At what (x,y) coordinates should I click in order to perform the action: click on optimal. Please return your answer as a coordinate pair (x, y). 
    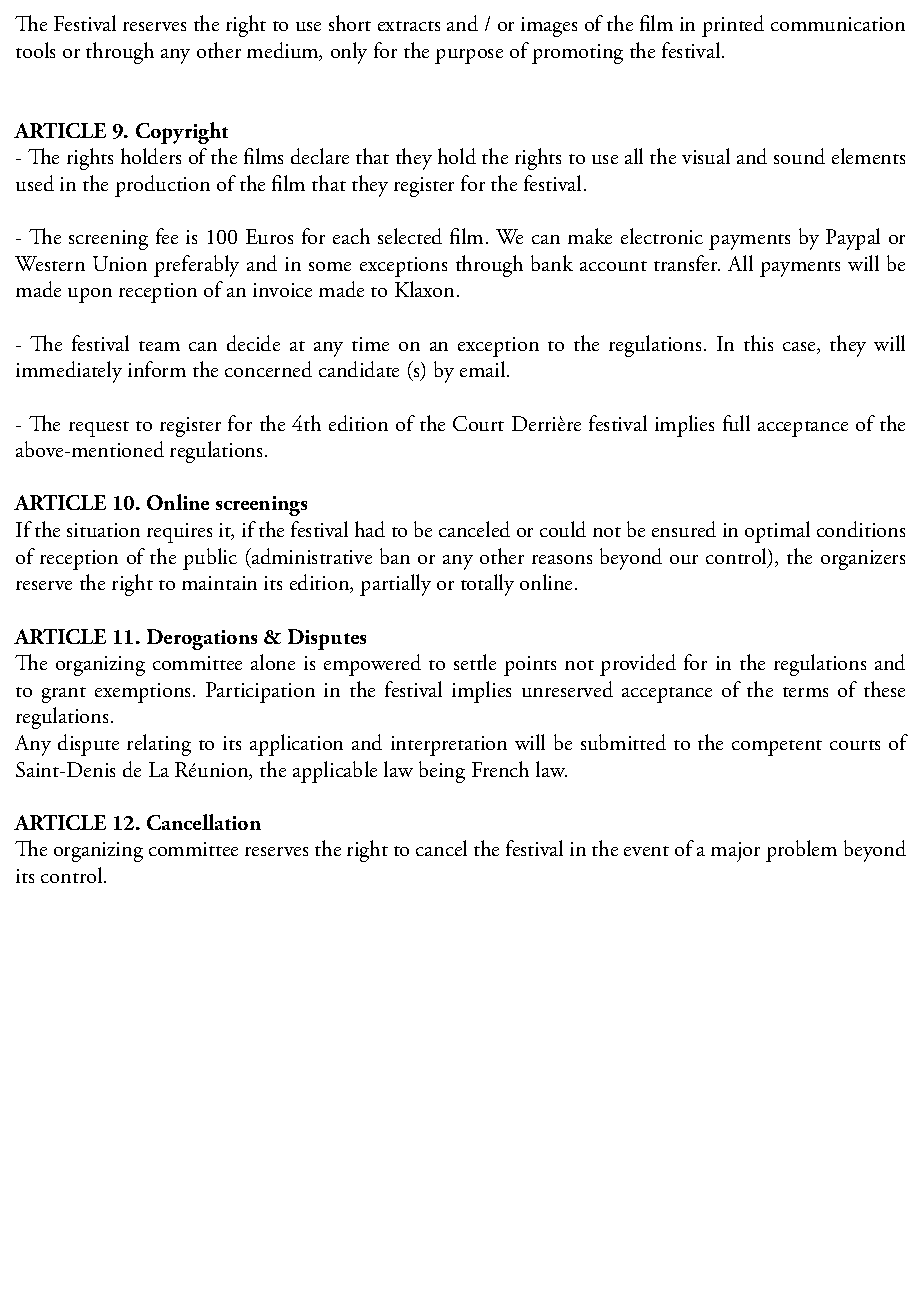
    Looking at the image, I should click on (777, 532).
